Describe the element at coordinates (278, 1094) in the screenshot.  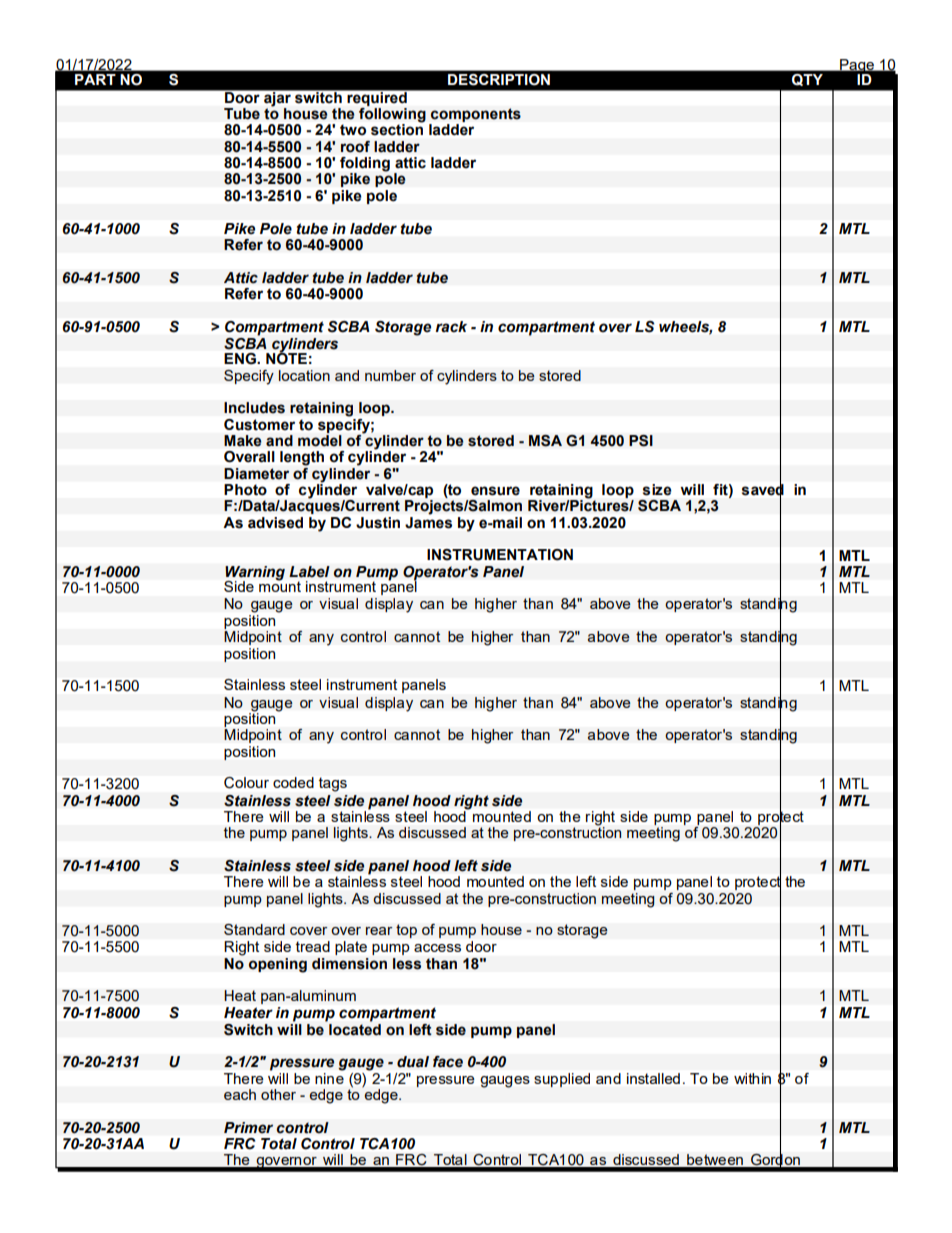
I see `other` at that location.
